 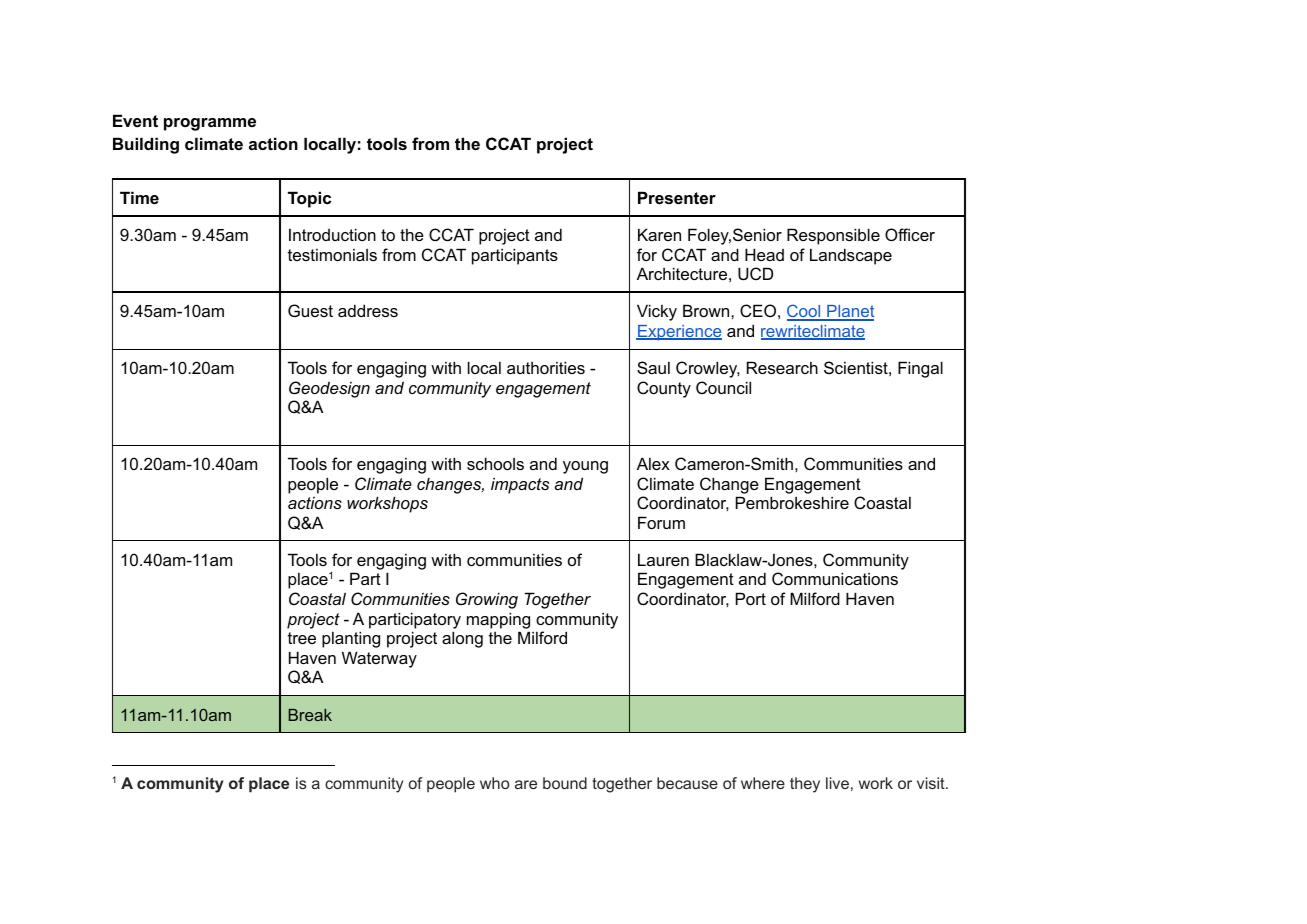 I want to click on programme, so click(x=210, y=124).
